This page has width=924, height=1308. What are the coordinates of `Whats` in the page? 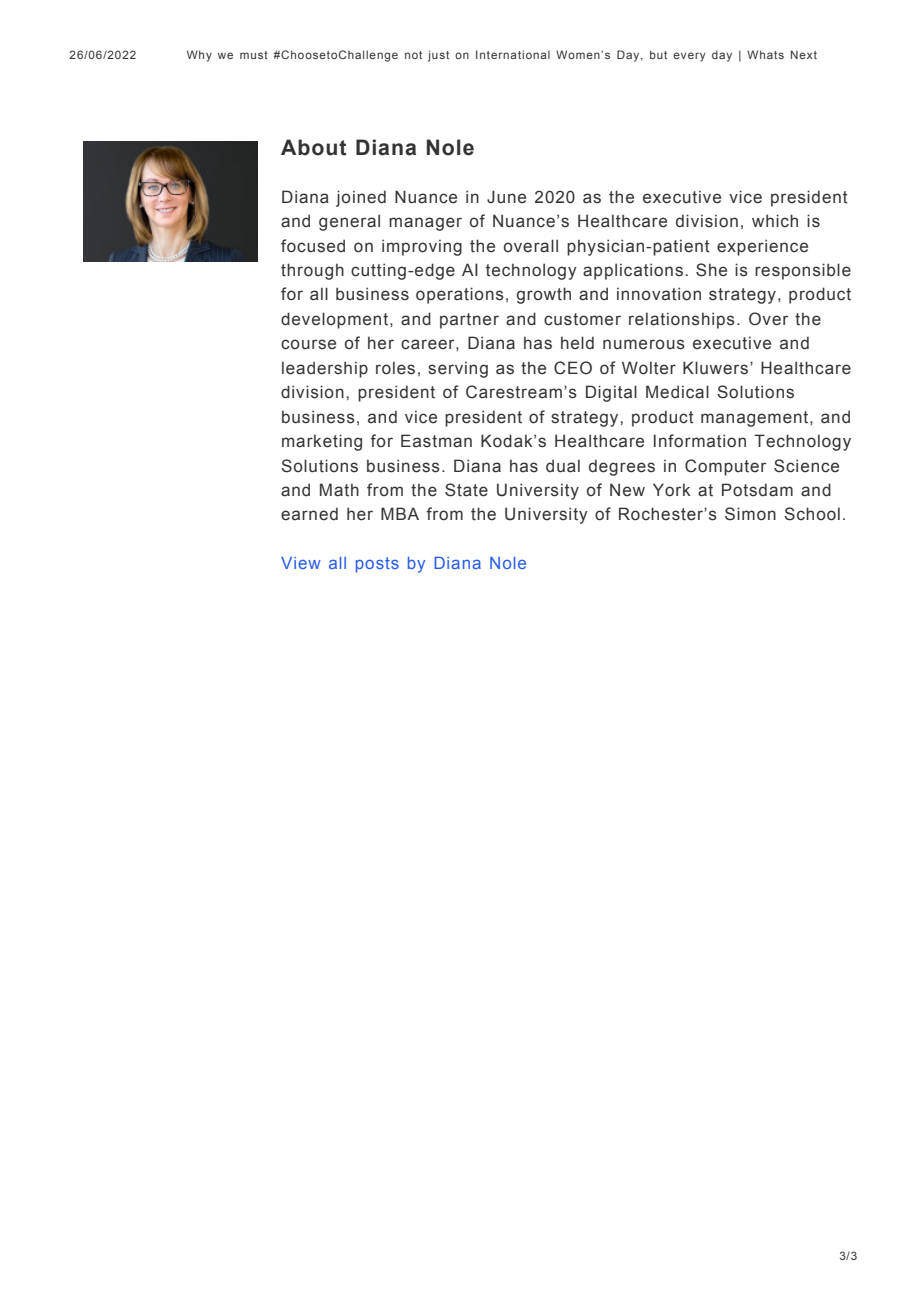 It's located at (765, 54).
